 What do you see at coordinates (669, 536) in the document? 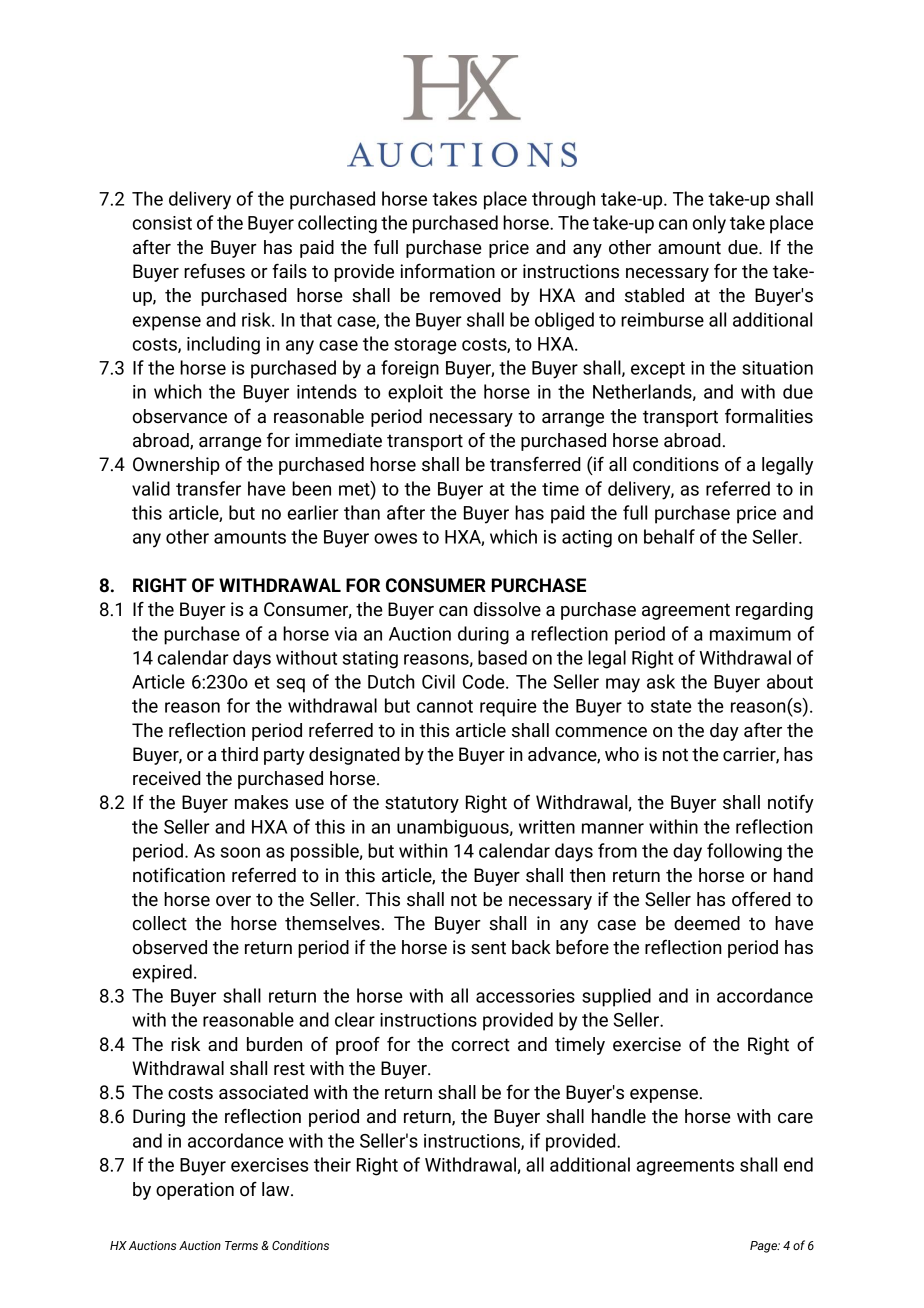
I see `behalf` at bounding box center [669, 536].
